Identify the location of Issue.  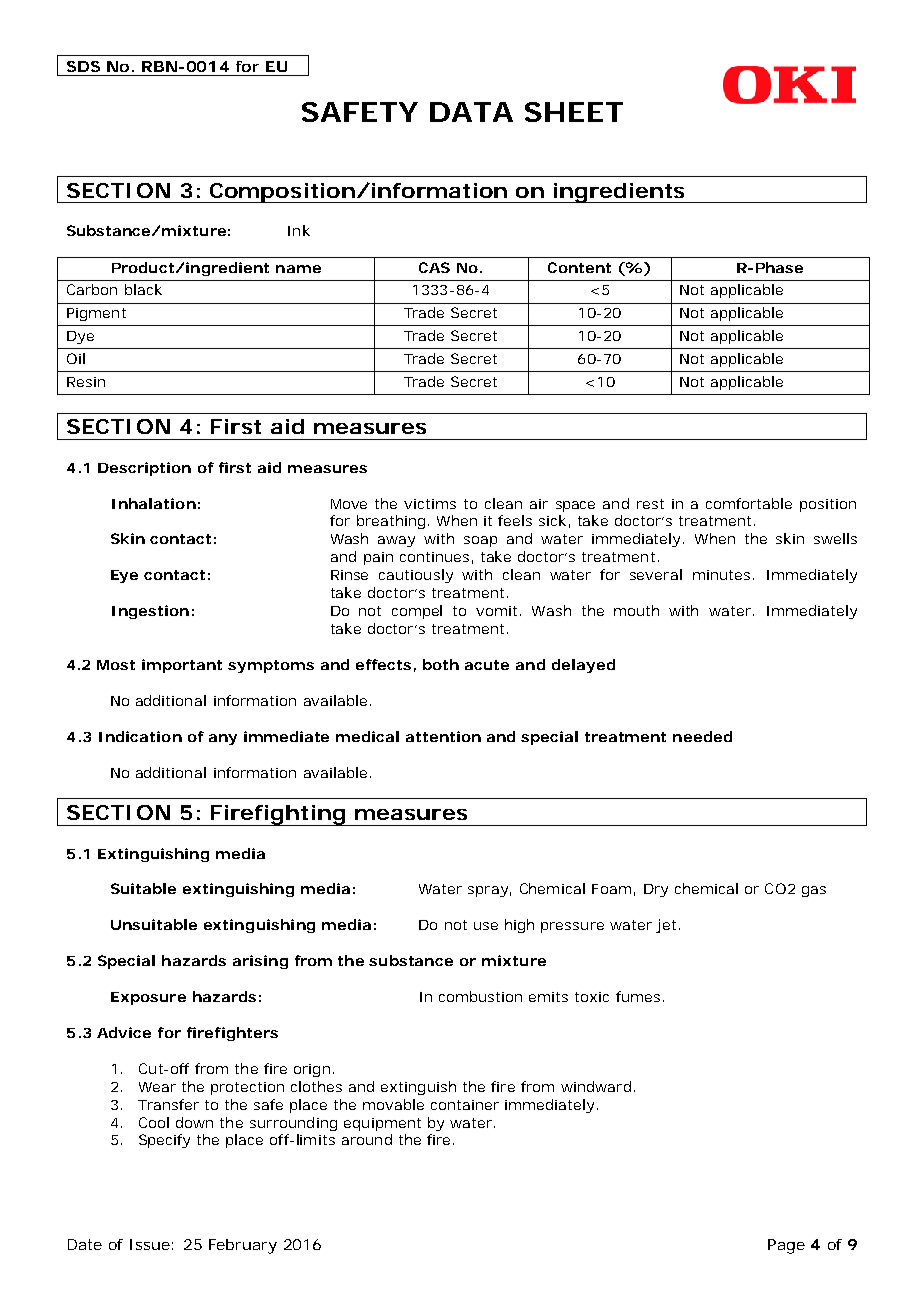
(150, 1244).
